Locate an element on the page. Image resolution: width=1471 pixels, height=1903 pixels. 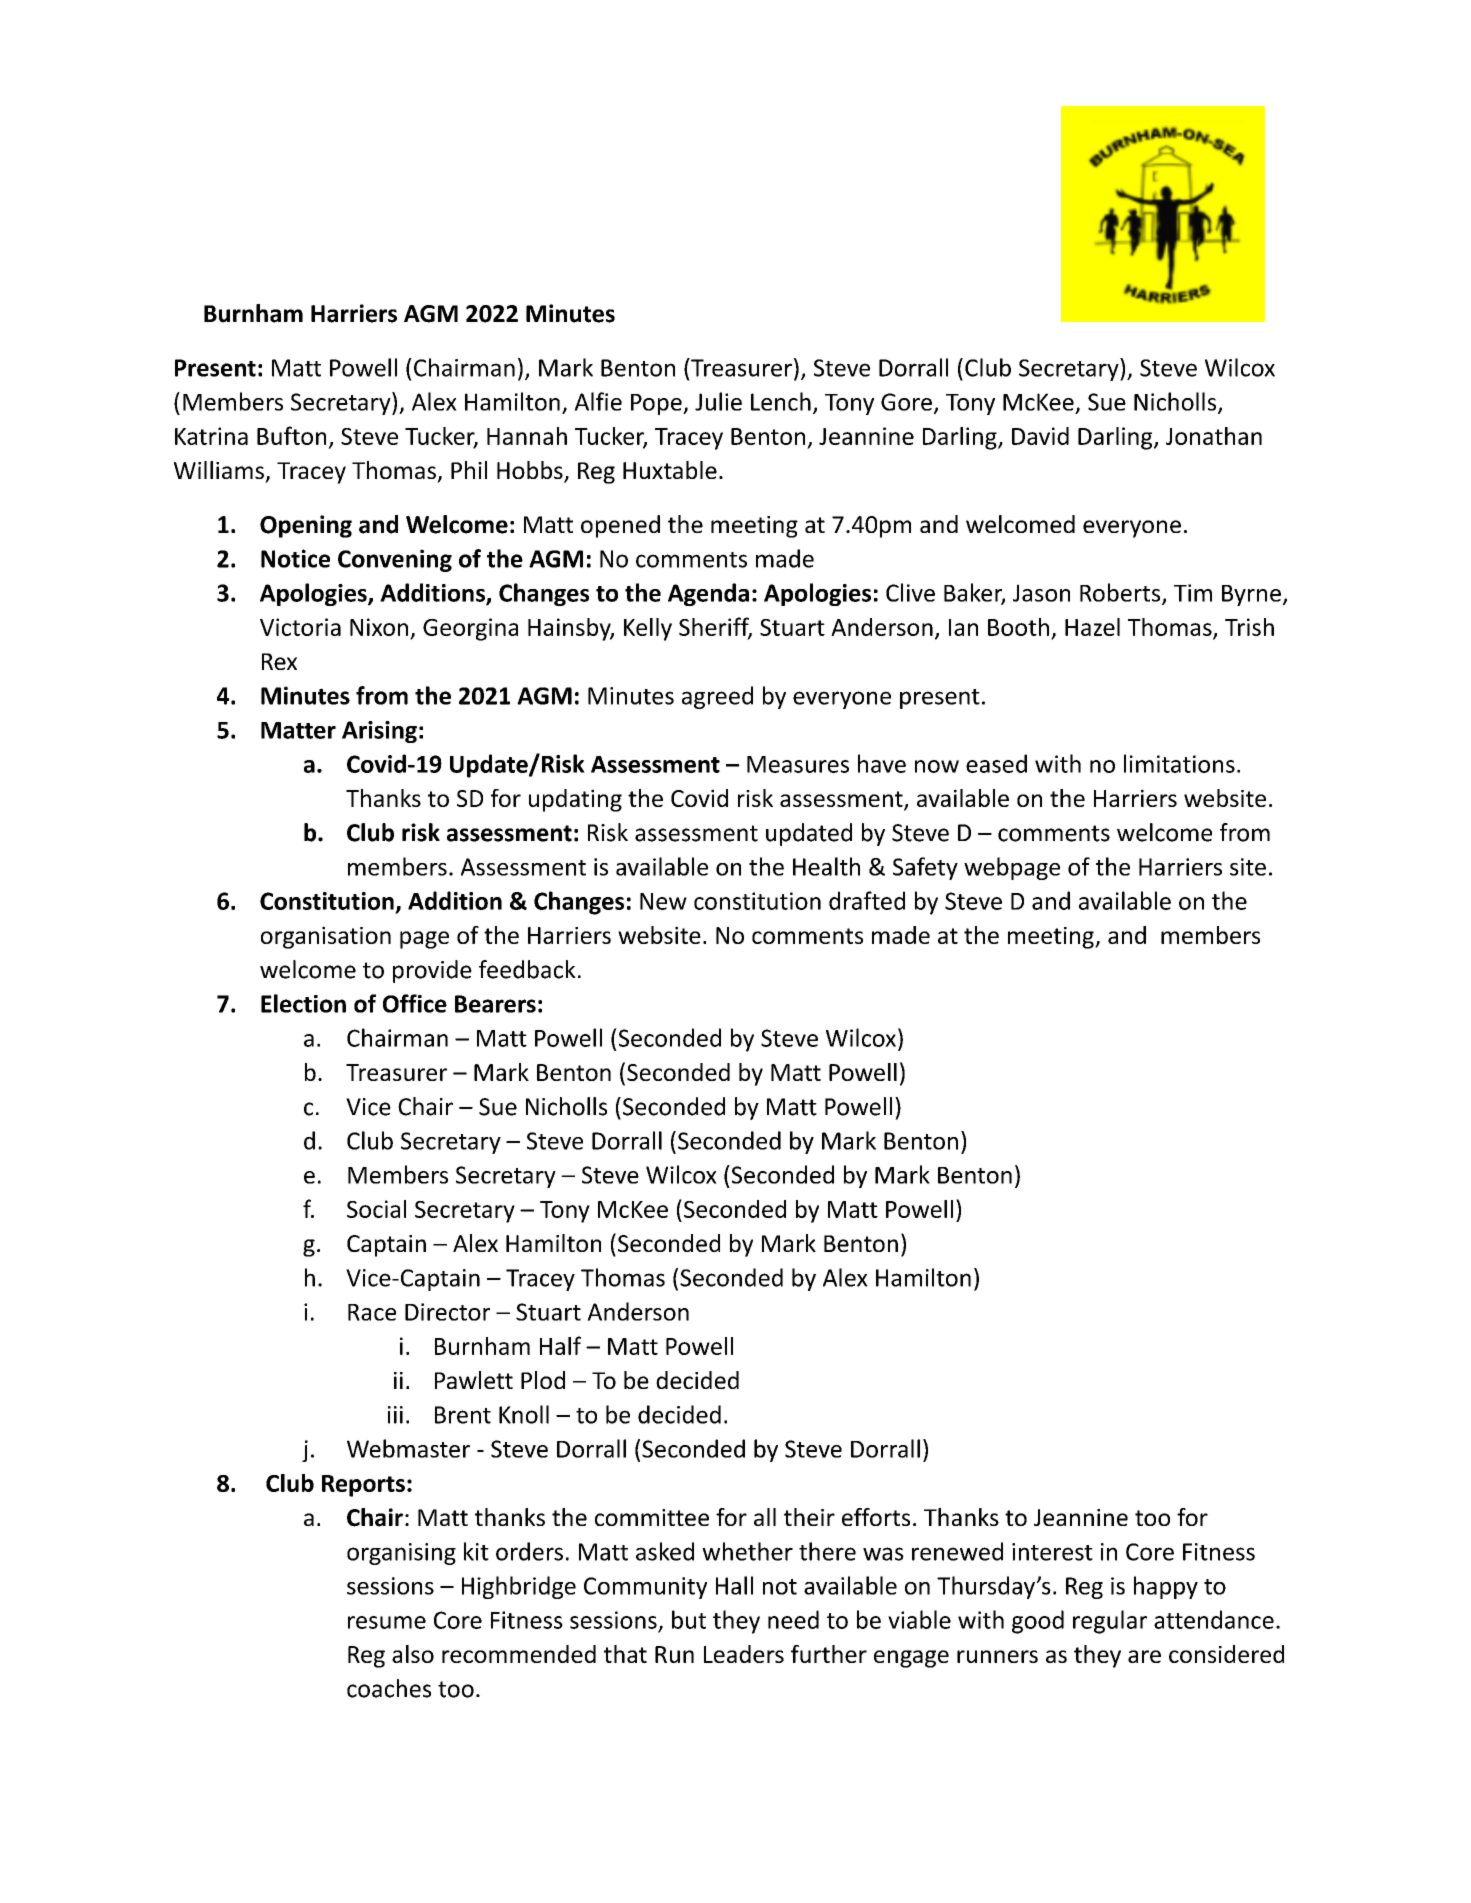
Julie is located at coordinates (718, 401).
